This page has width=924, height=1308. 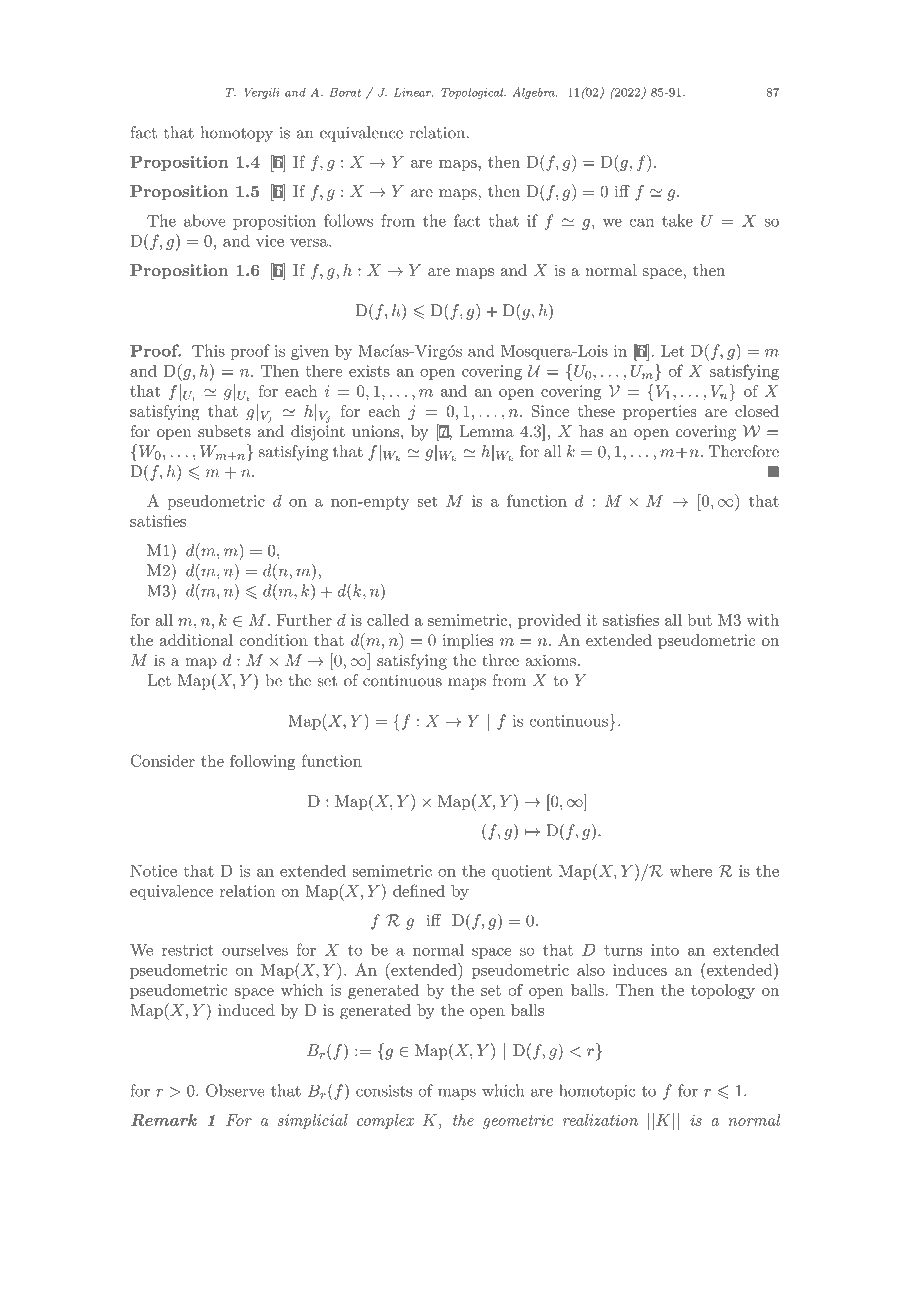 What do you see at coordinates (522, 872) in the page?
I see `quotient` at bounding box center [522, 872].
